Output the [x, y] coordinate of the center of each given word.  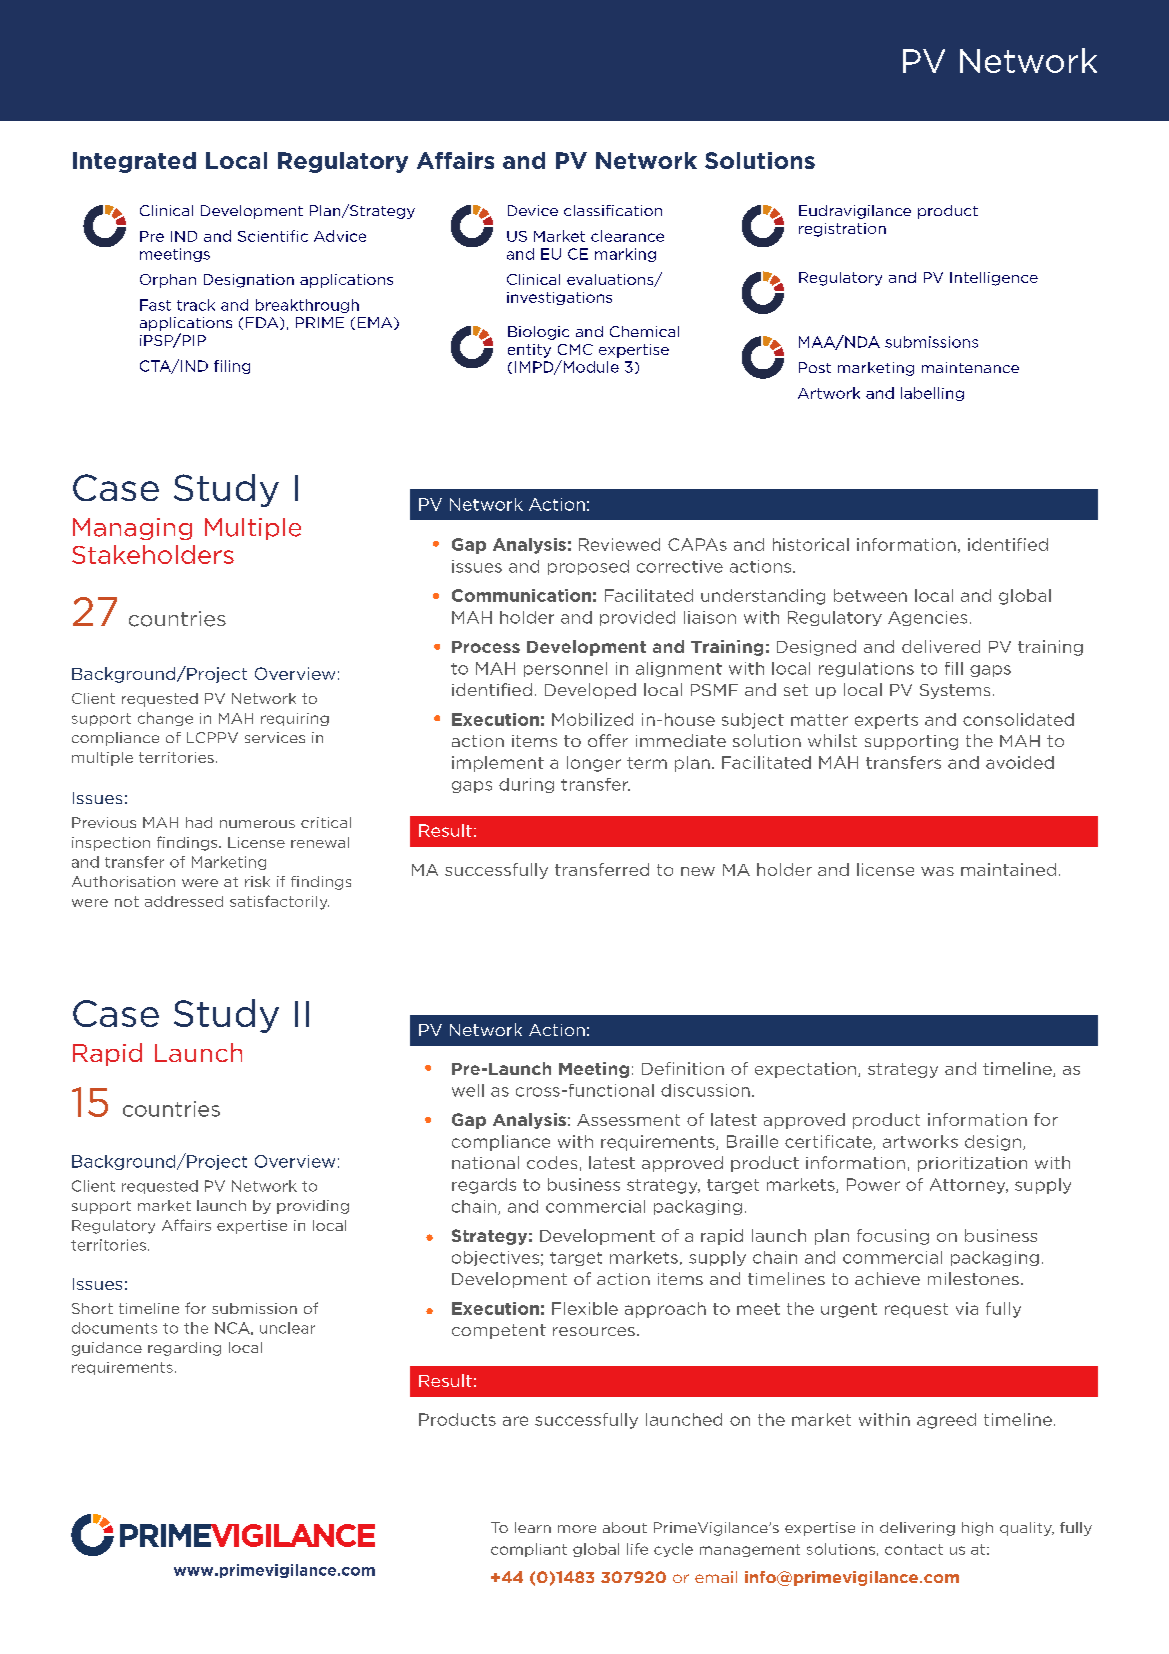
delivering [917, 1529]
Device [533, 210]
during [526, 785]
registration [842, 230]
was [937, 871]
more [577, 1529]
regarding [184, 1349]
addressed [184, 901]
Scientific [273, 236]
